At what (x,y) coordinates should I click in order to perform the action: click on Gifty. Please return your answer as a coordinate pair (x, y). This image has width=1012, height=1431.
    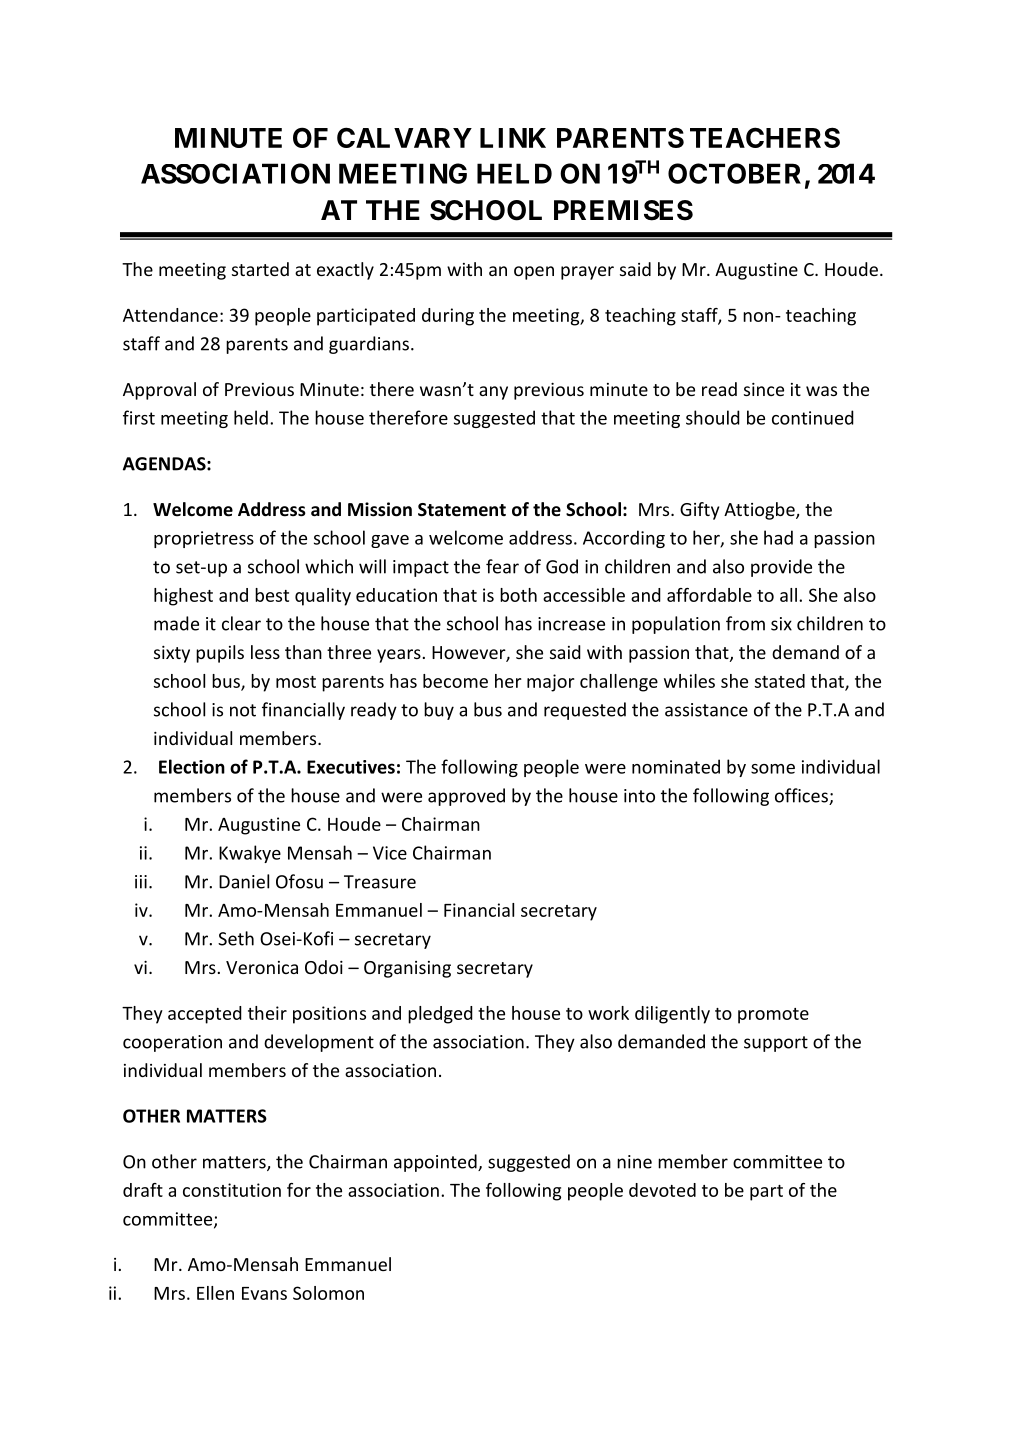
    Looking at the image, I should click on (699, 511).
